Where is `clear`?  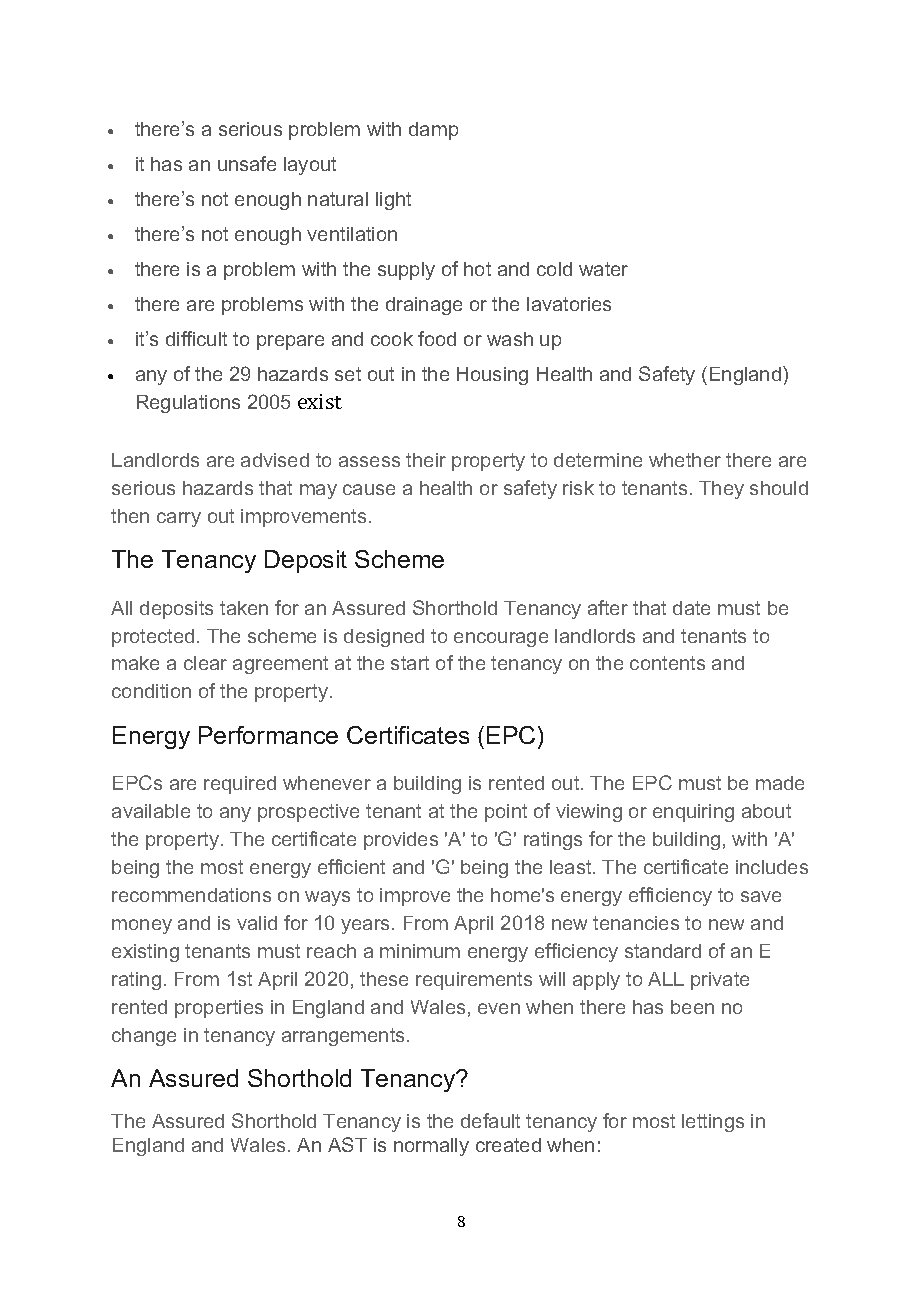 clear is located at coordinates (205, 663).
